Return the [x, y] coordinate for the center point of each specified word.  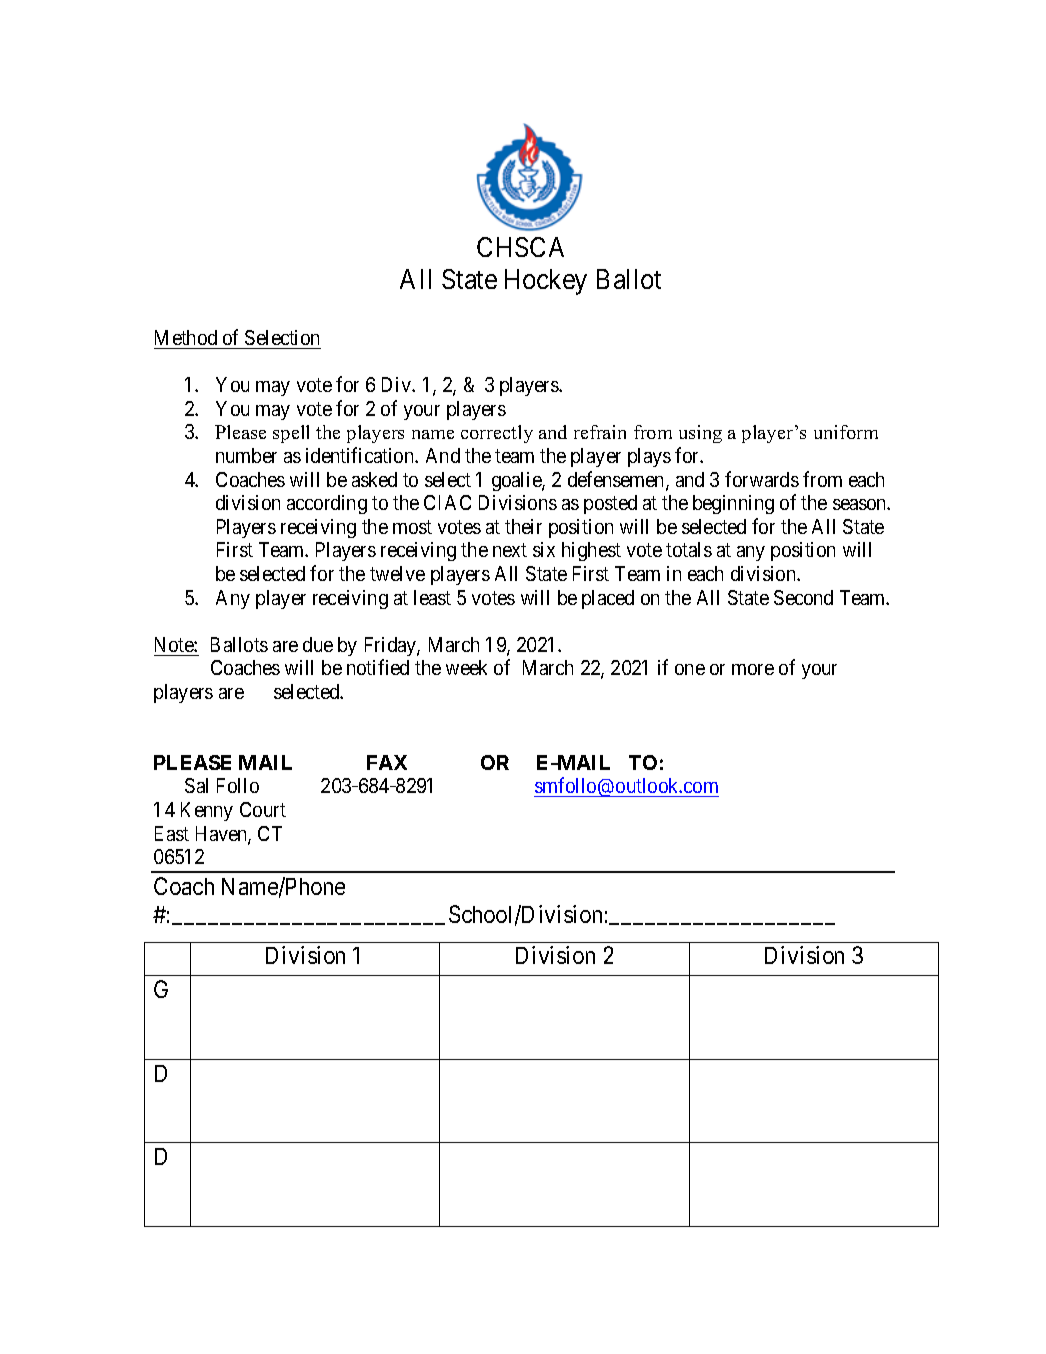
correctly [497, 434]
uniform [846, 432]
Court [263, 809]
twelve [397, 573]
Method [186, 337]
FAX [387, 762]
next [510, 550]
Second [803, 597]
